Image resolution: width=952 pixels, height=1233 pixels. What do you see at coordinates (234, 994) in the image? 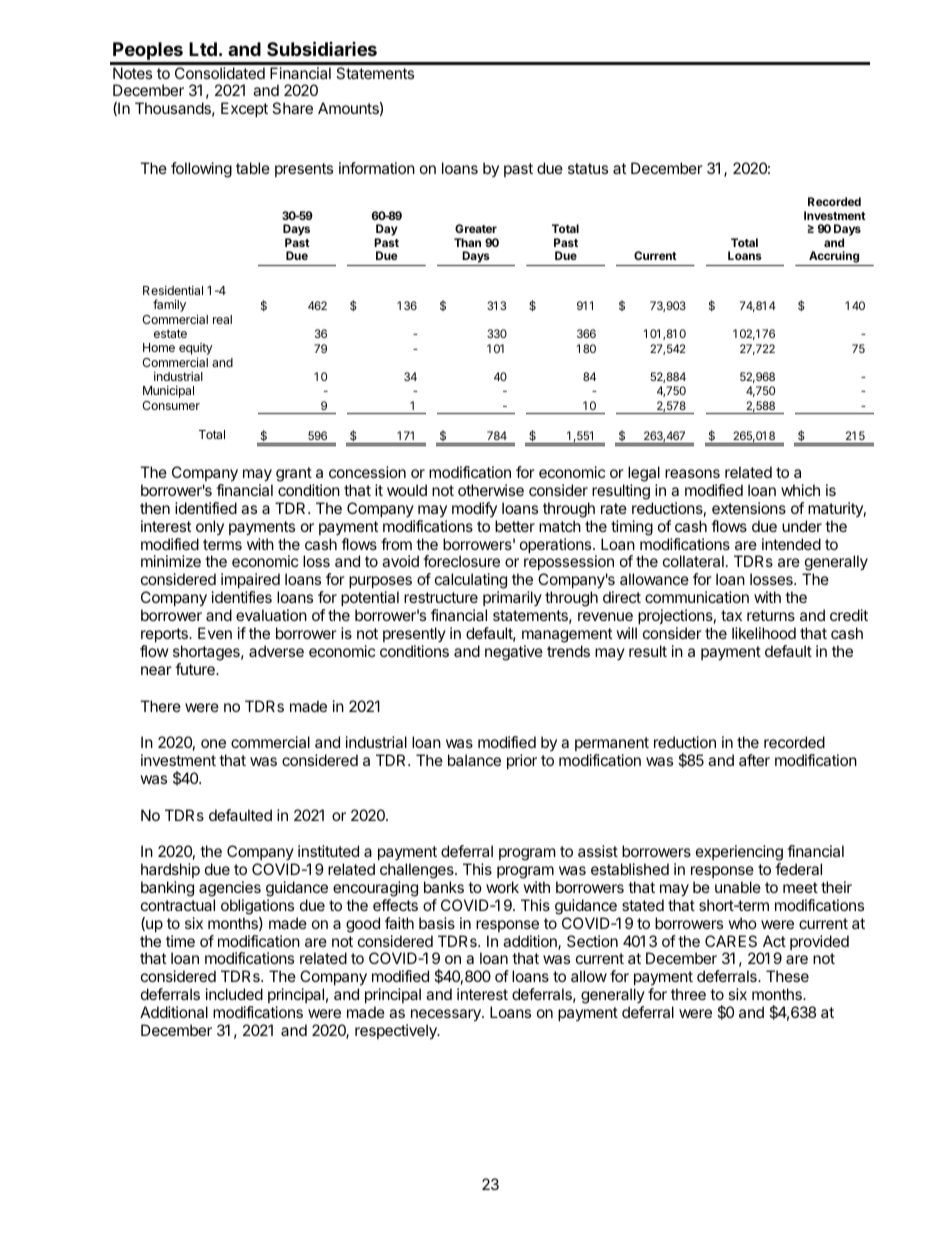
I see `included` at bounding box center [234, 994].
